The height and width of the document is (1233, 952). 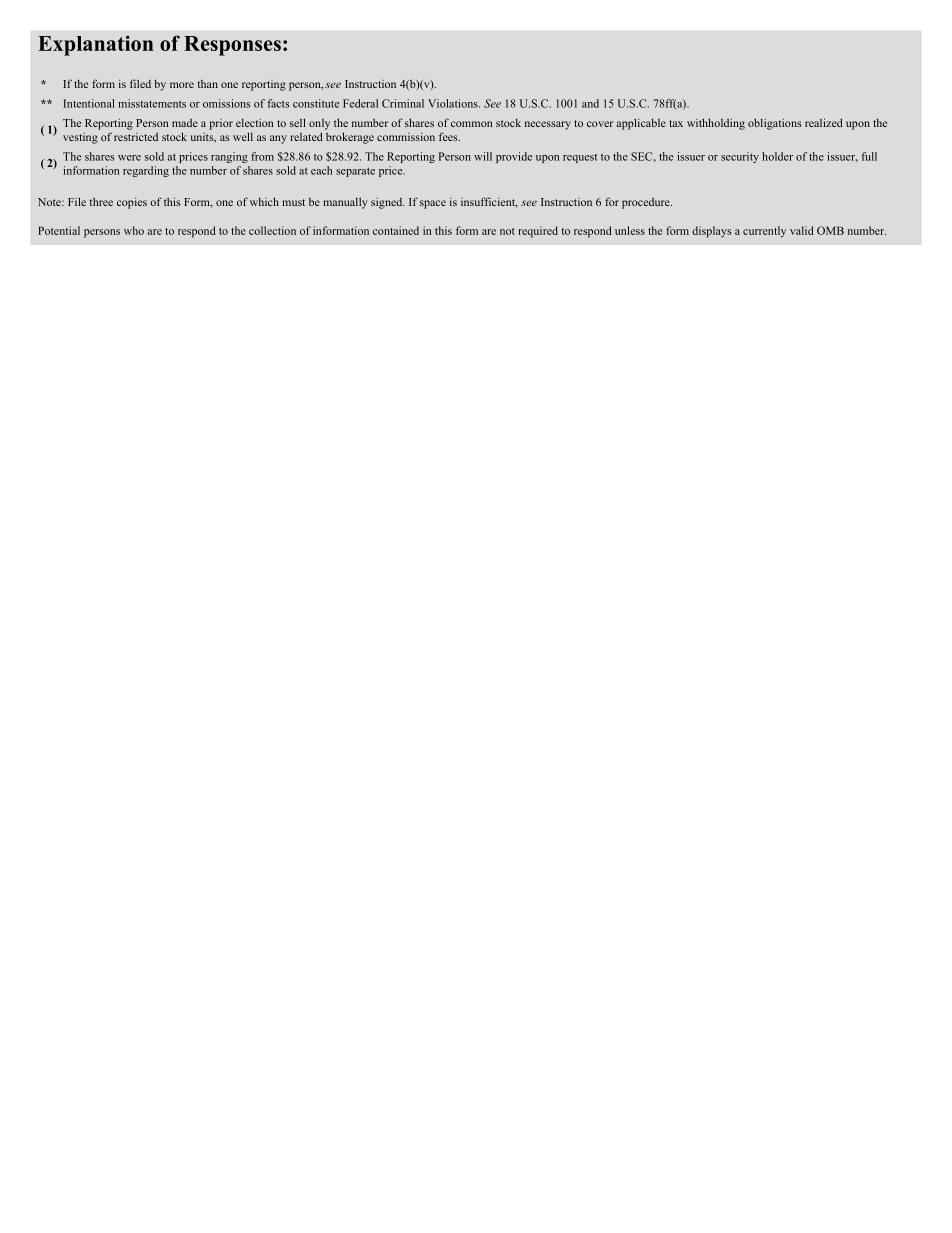 I want to click on restricted, so click(x=136, y=136).
